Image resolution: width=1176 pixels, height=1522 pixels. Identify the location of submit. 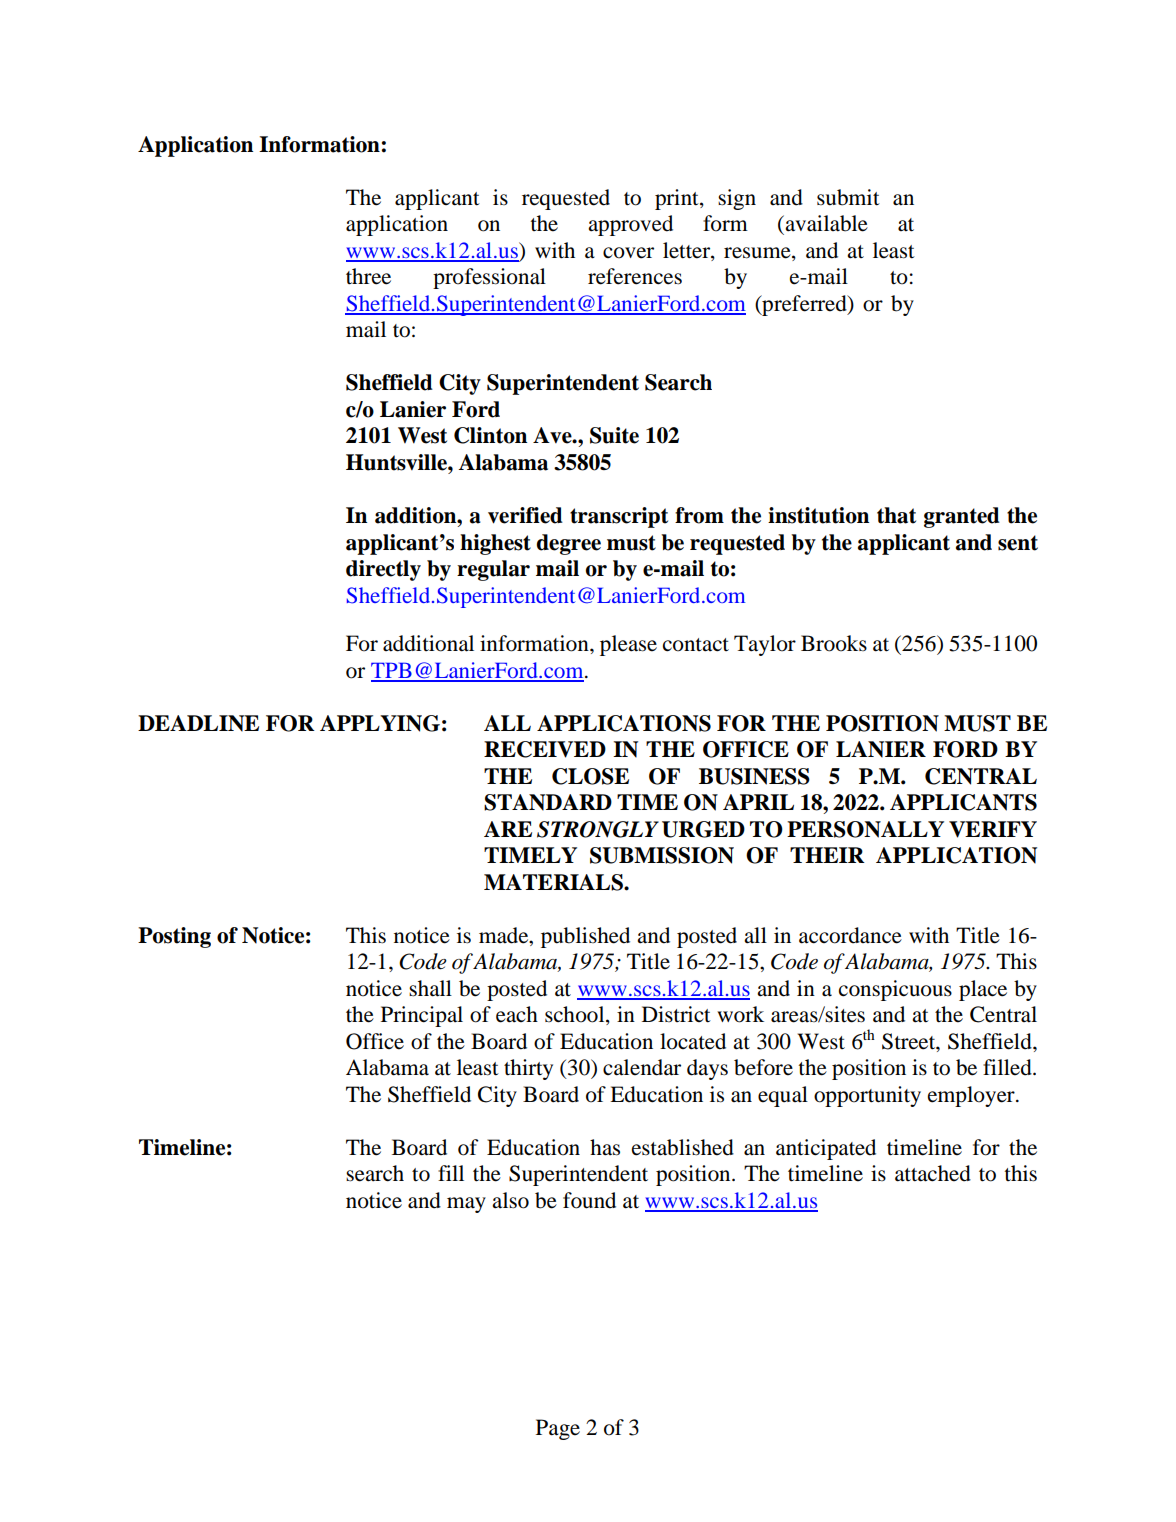
(848, 197).
